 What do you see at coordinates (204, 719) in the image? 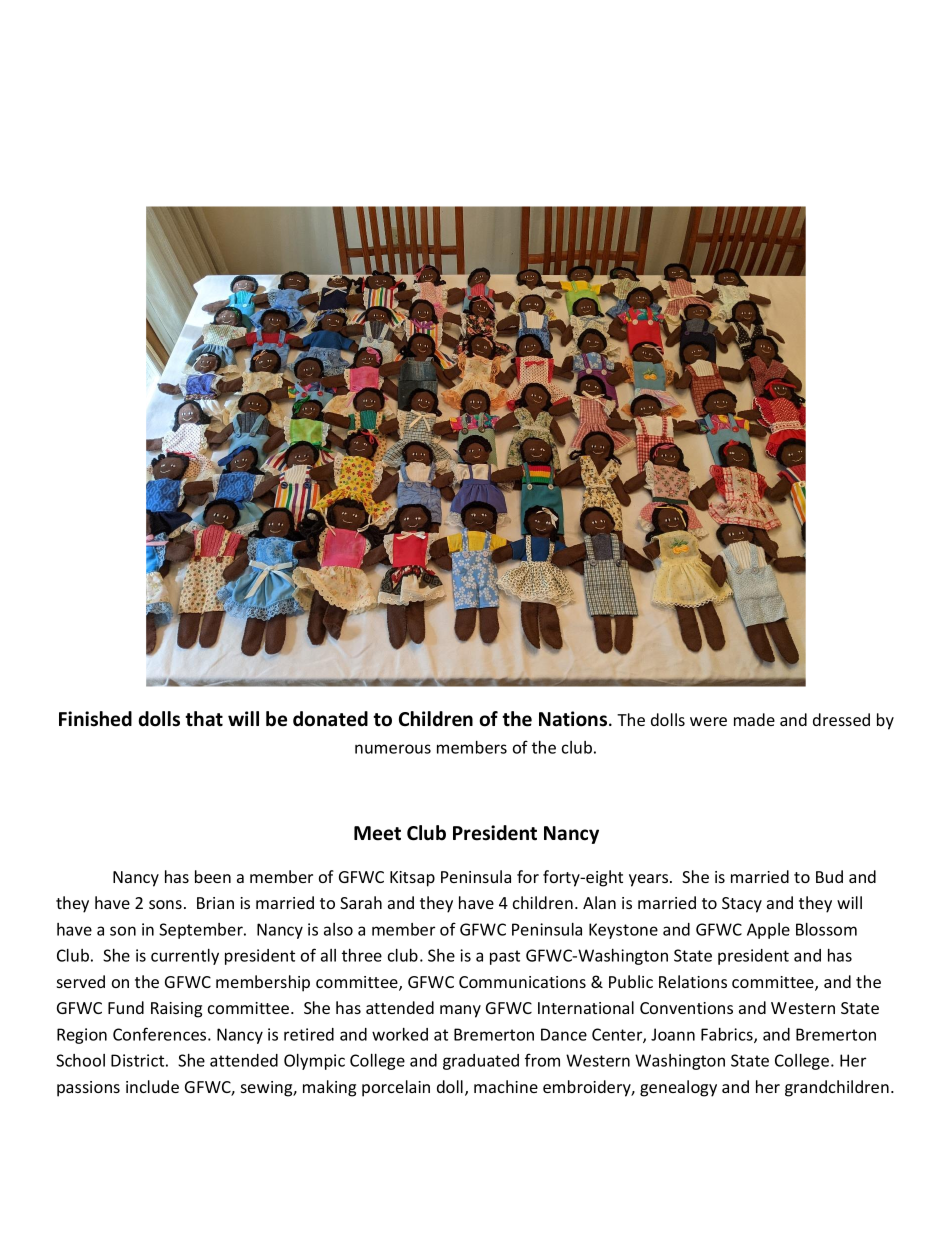
I see `that` at bounding box center [204, 719].
